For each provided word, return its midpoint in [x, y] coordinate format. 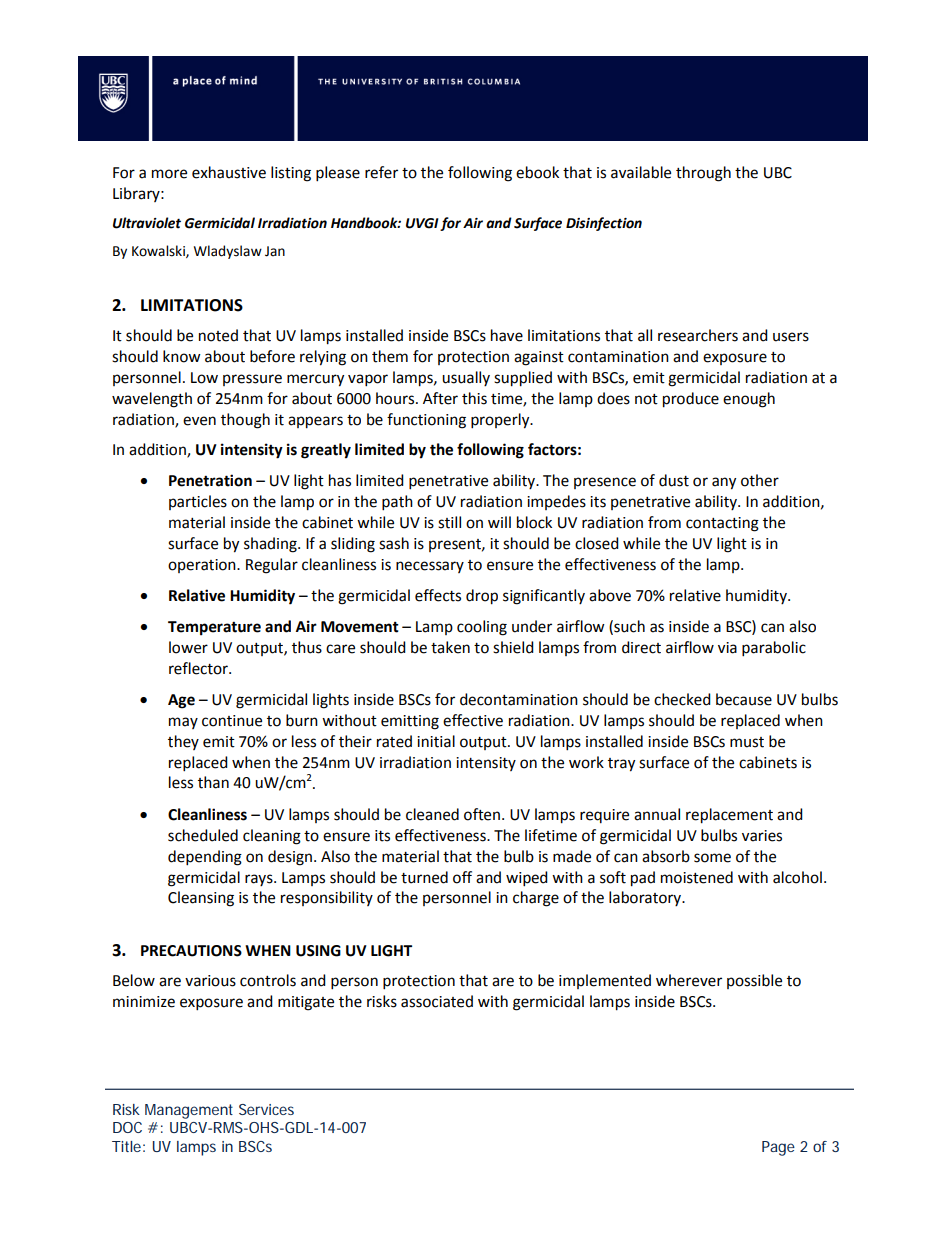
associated [437, 1001]
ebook [537, 172]
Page [778, 1148]
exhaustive [229, 172]
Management [189, 1111]
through [703, 174]
